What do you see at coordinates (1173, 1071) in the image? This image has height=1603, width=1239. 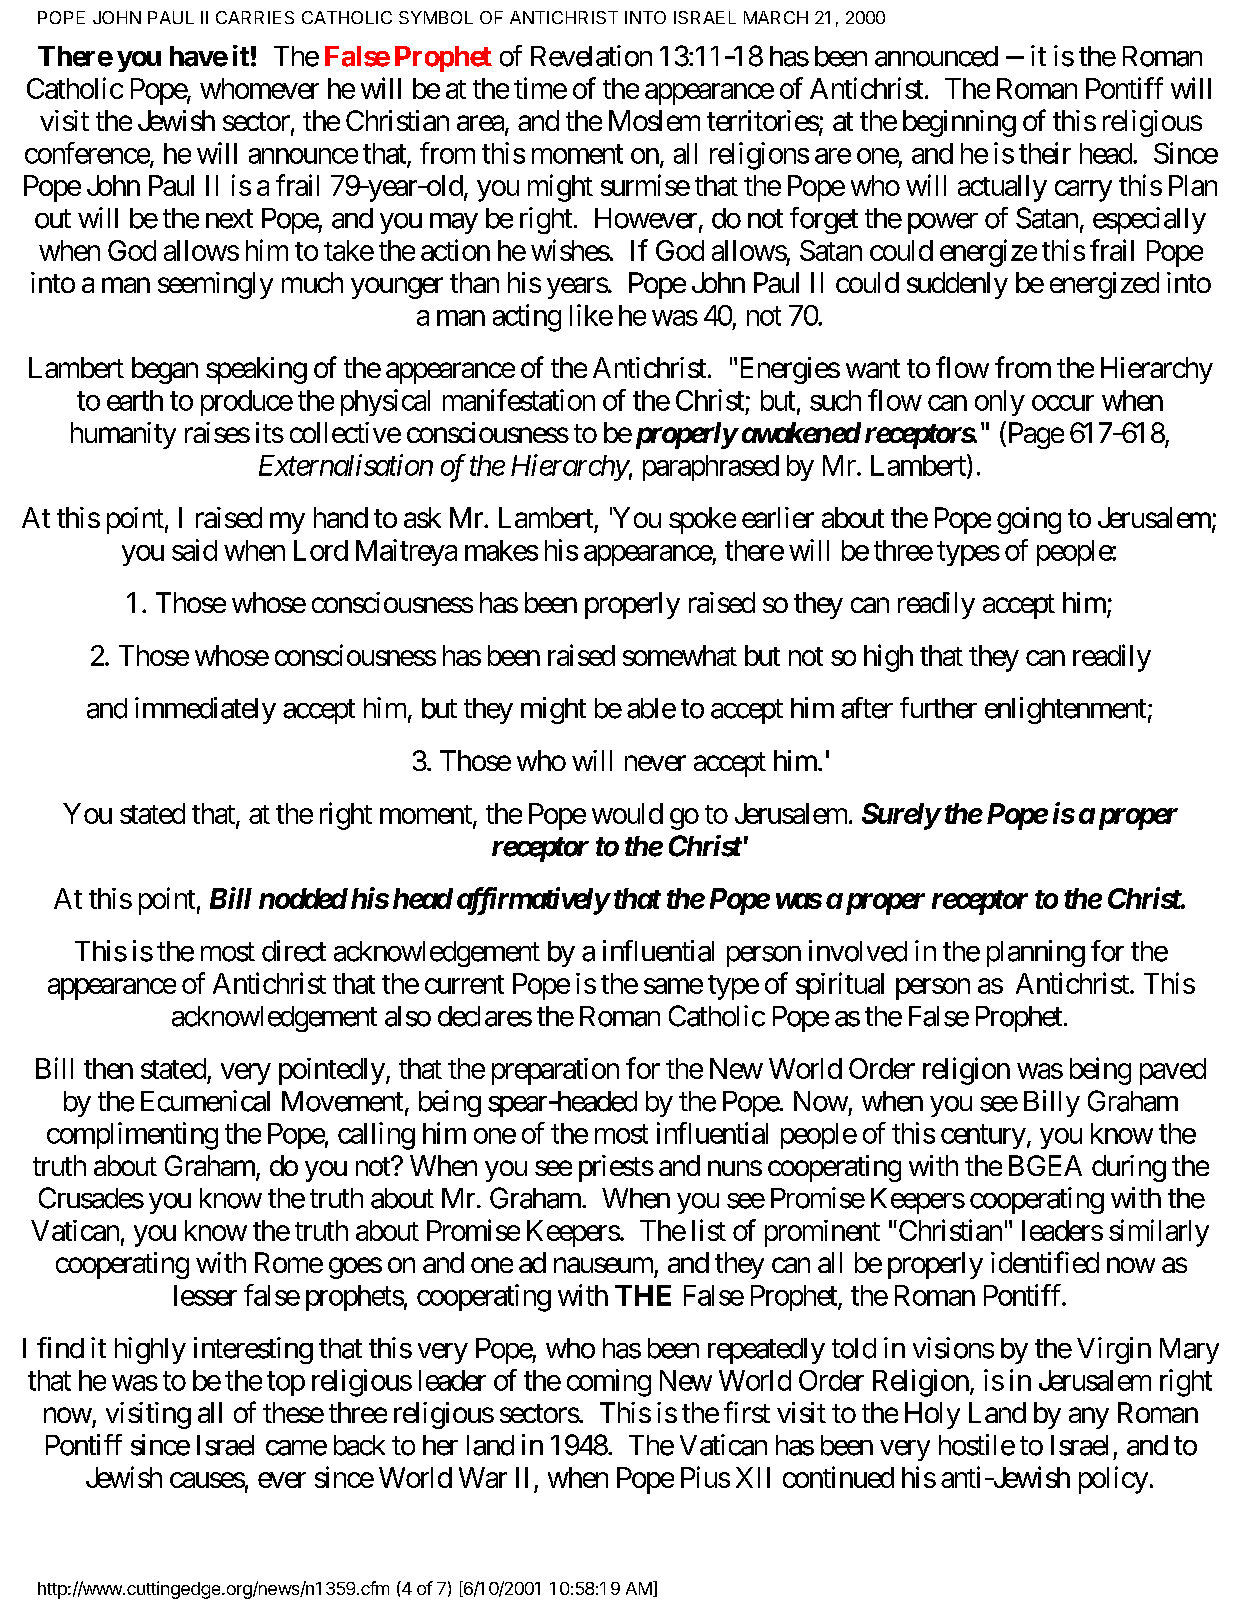 I see `paved` at bounding box center [1173, 1071].
